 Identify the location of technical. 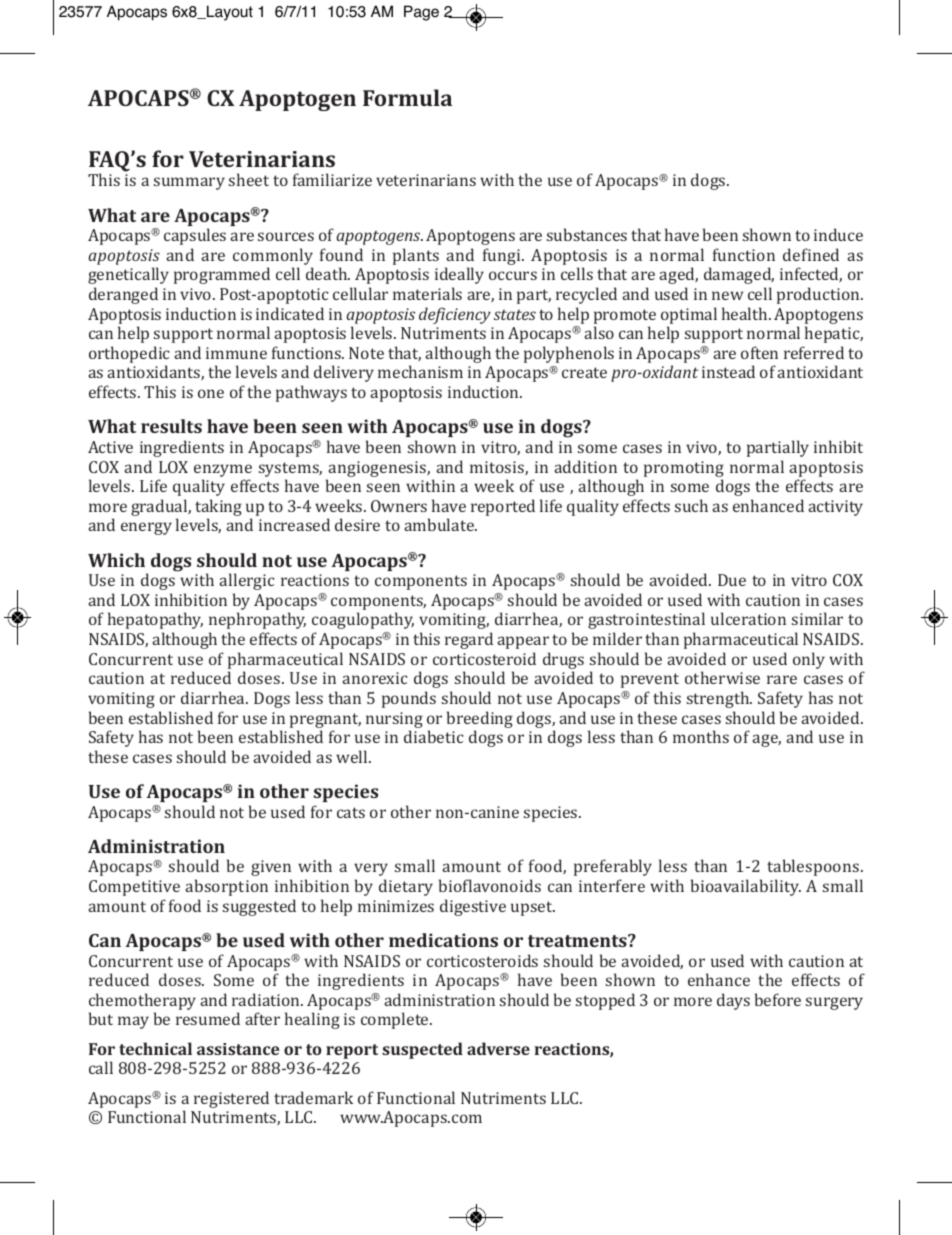
(155, 1048).
